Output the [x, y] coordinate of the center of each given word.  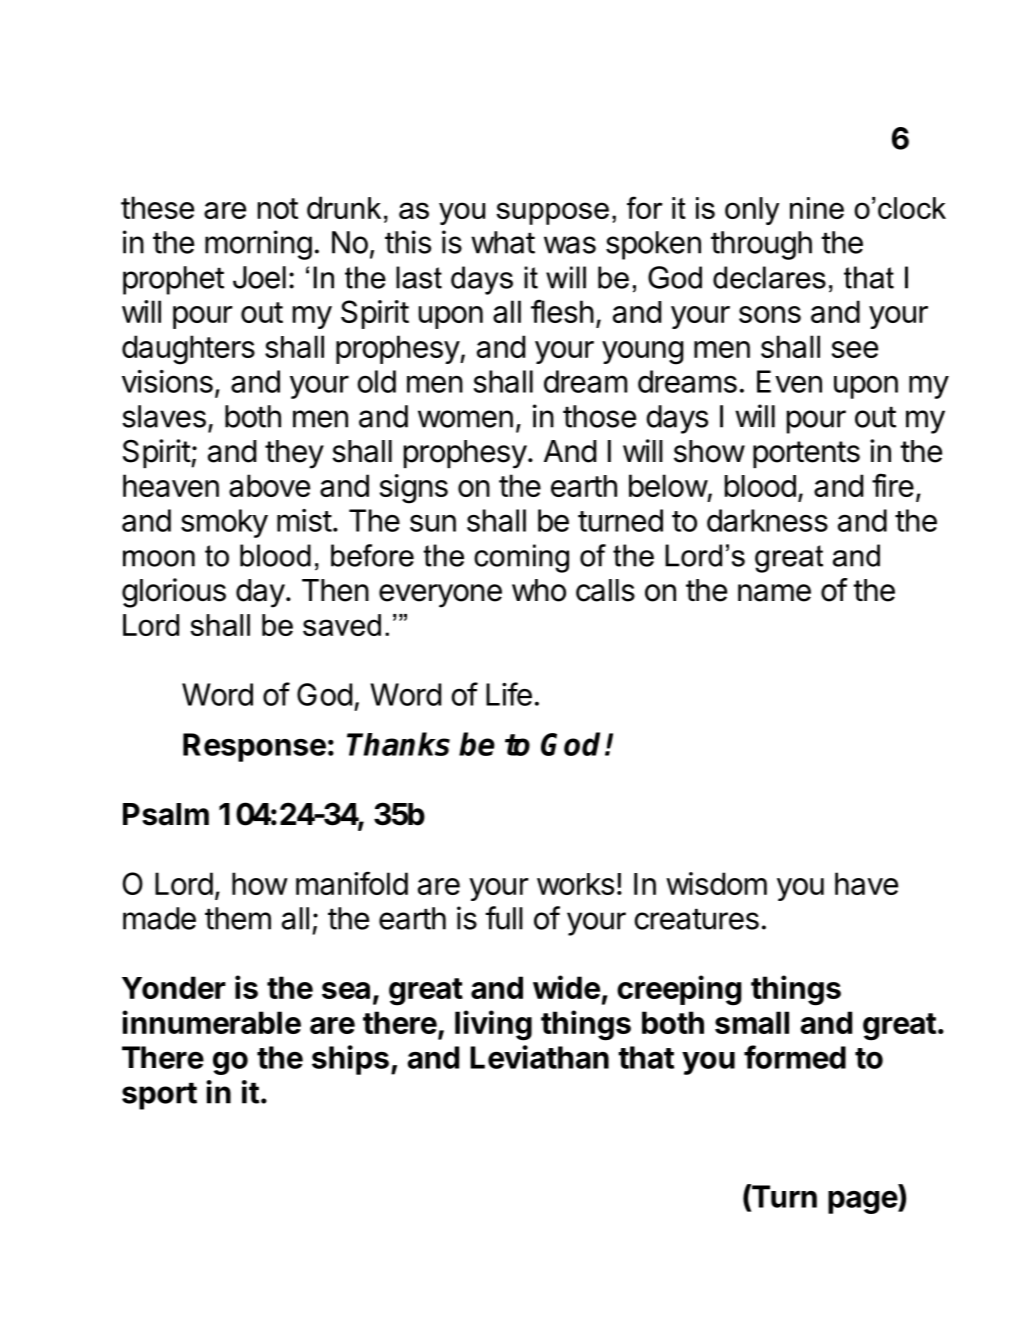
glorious [174, 593]
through [761, 245]
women [465, 419]
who [539, 590]
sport [159, 1096]
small [752, 1022]
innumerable [211, 1022]
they [294, 454]
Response [254, 747]
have [866, 883]
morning [258, 245]
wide [566, 987]
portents [806, 454]
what [503, 242]
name [774, 593]
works [575, 884]
